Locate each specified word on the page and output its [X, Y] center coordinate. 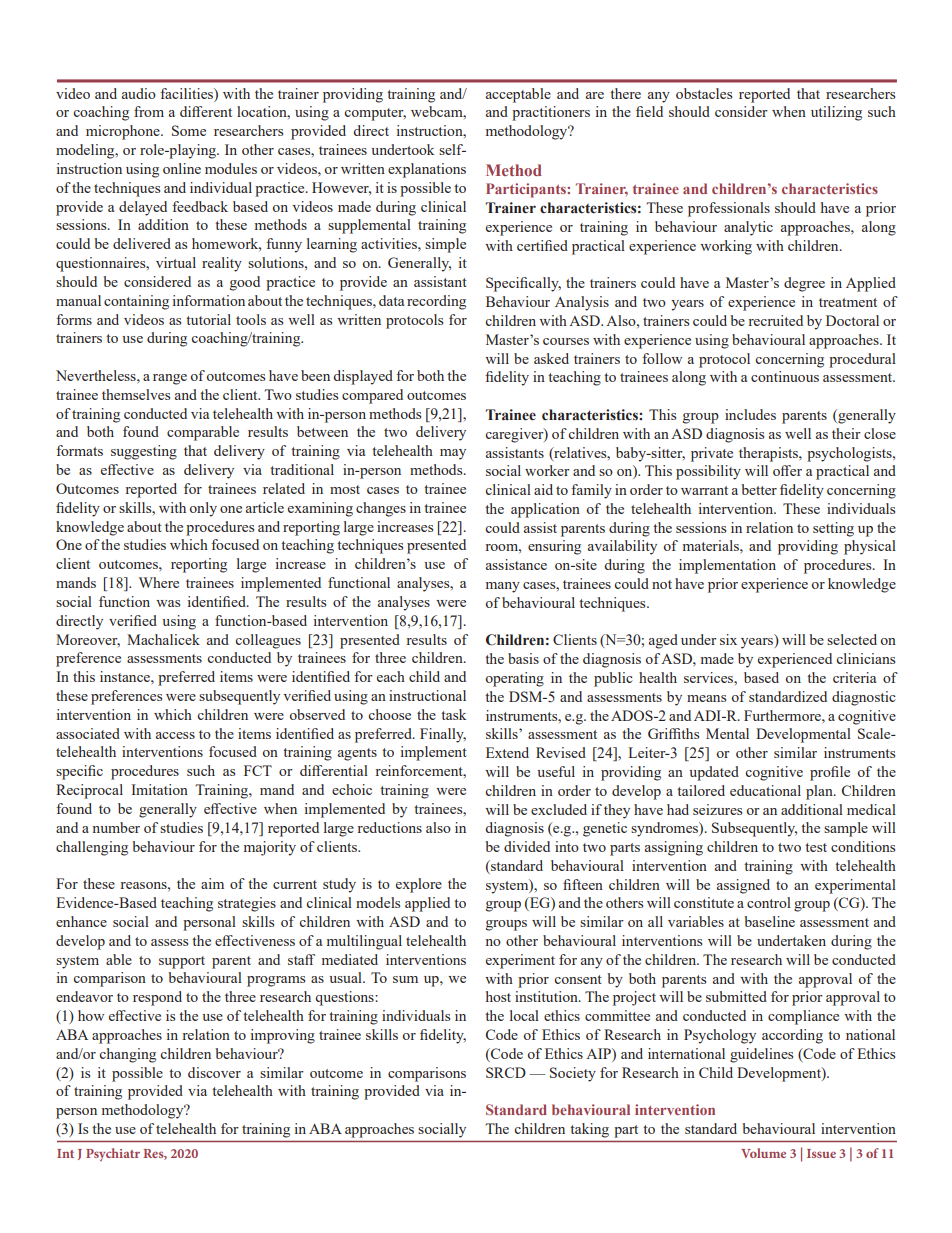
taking [590, 1130]
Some [189, 130]
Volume [763, 1153]
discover [214, 1072]
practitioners [551, 113]
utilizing [836, 113]
